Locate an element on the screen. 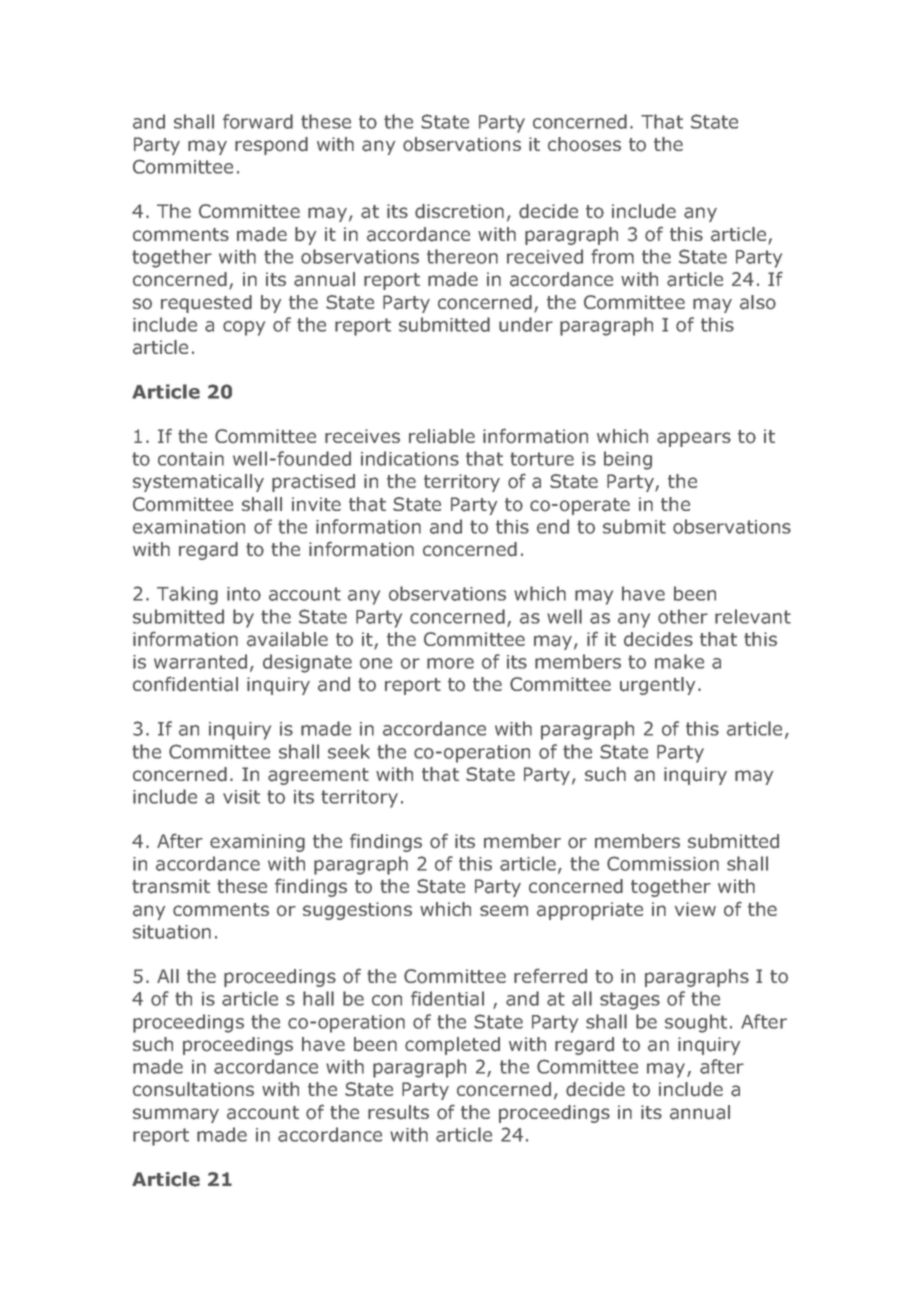  sought is located at coordinates (696, 1023).
